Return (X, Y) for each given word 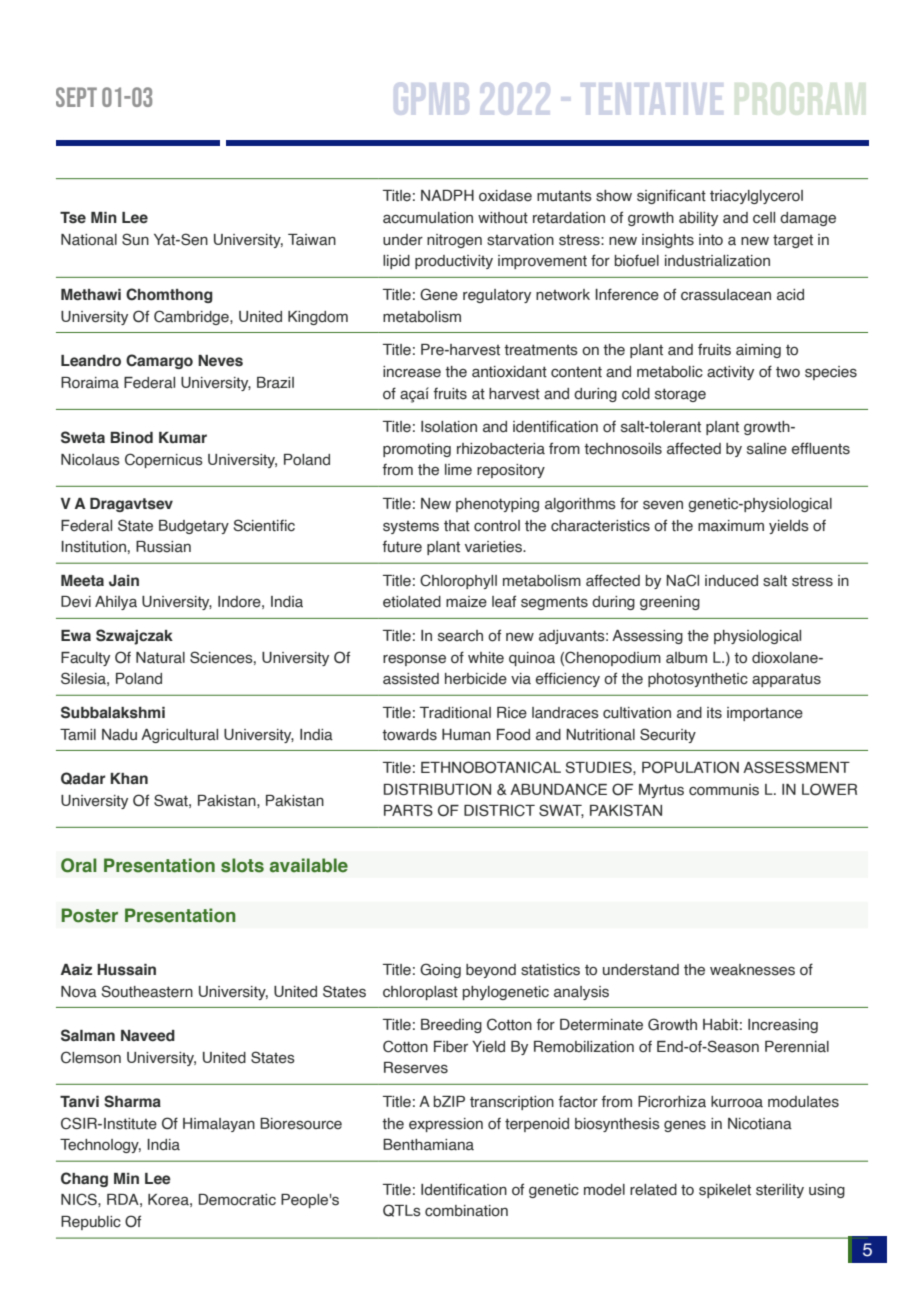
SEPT (76, 97)
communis (724, 790)
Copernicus (164, 460)
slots (242, 865)
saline (767, 449)
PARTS (408, 810)
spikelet (725, 1191)
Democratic (237, 1200)
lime (458, 470)
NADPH (447, 195)
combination (466, 1211)
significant (671, 196)
